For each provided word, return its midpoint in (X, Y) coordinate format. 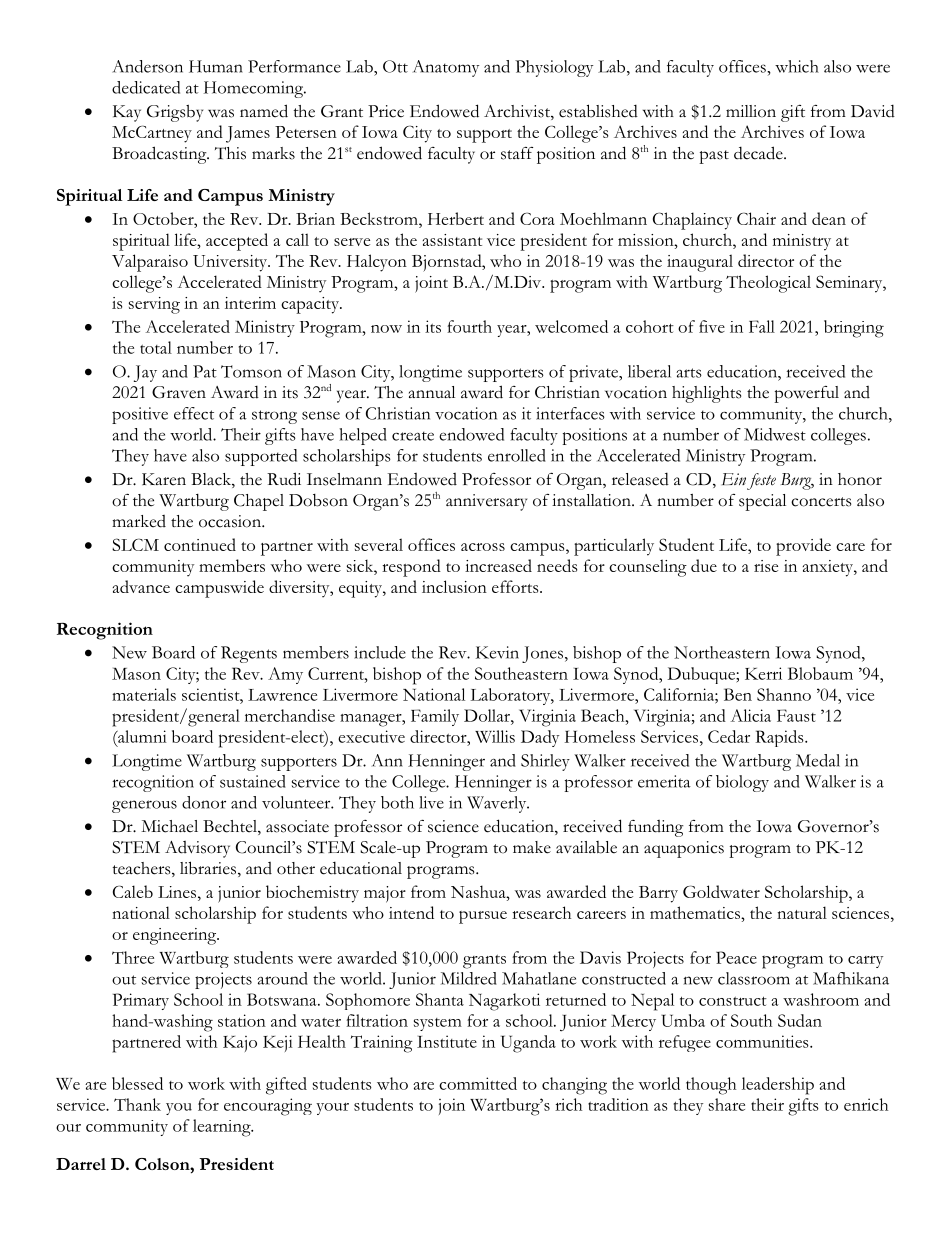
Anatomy (446, 68)
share (727, 1104)
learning (223, 1128)
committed (478, 1083)
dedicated (146, 87)
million (751, 111)
